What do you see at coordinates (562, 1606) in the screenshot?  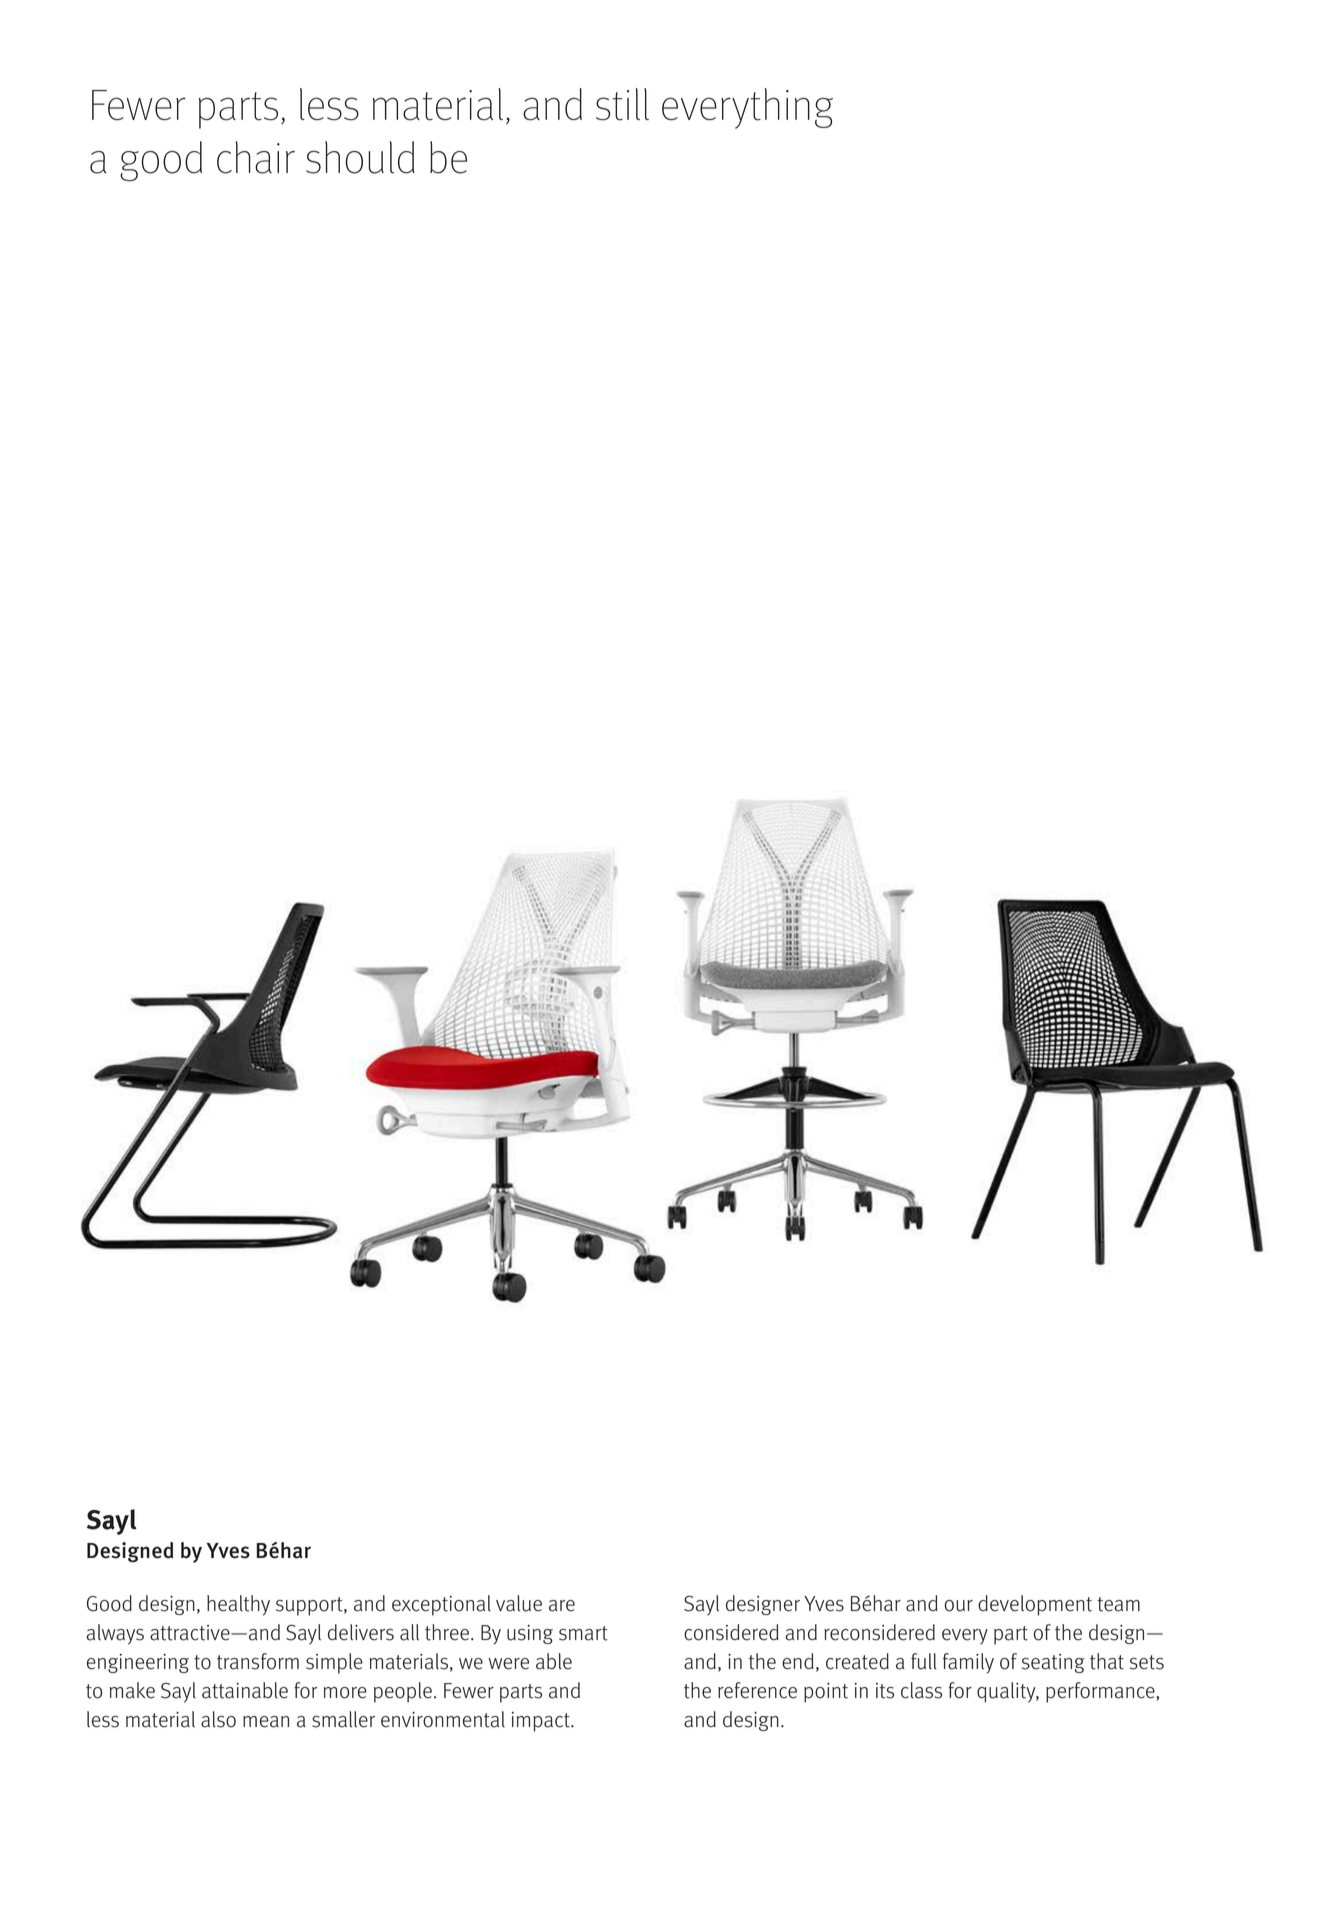 I see `are` at bounding box center [562, 1606].
